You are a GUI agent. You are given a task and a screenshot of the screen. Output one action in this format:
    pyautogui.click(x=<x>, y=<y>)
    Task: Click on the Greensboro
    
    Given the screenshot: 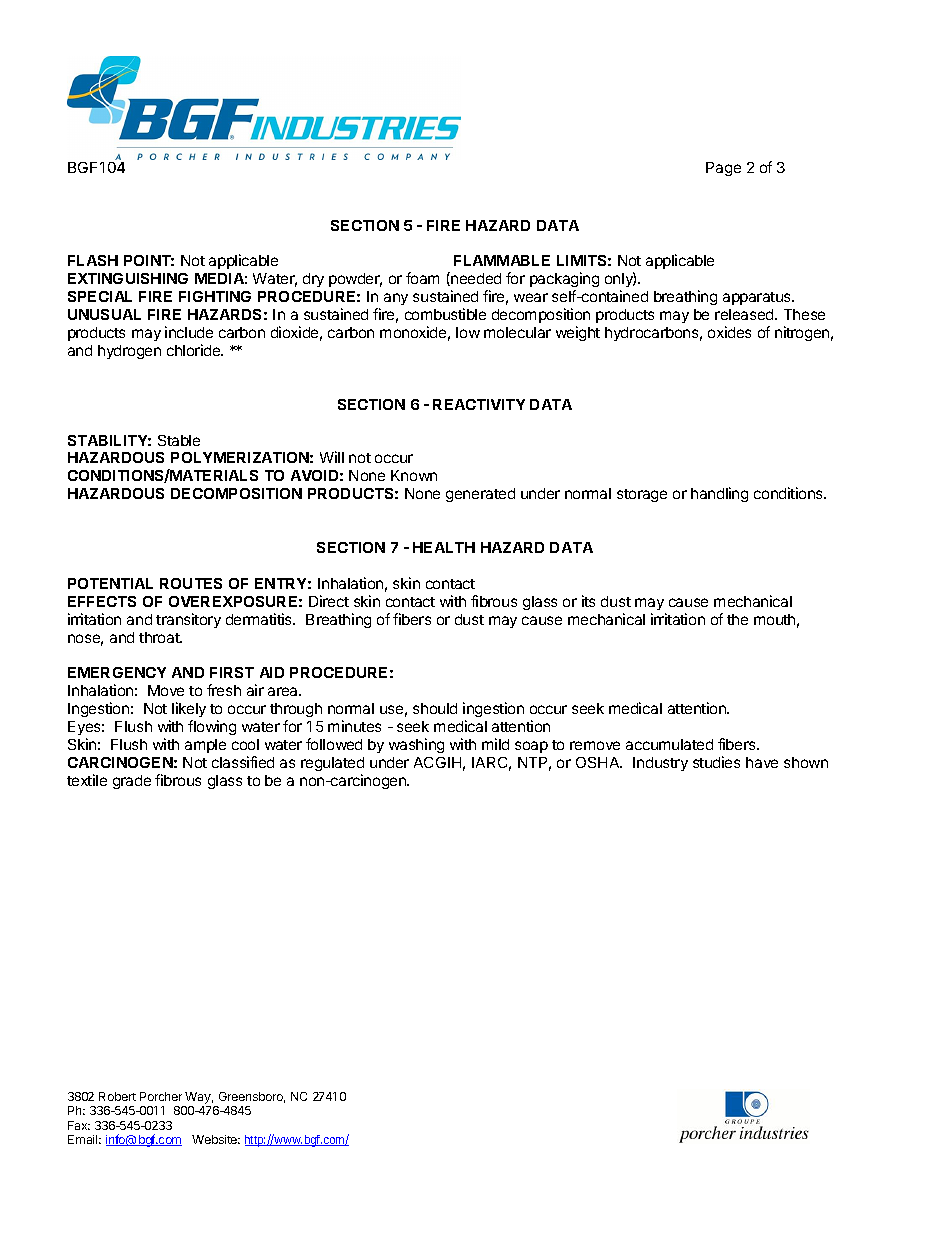 What is the action you would take?
    pyautogui.click(x=252, y=1097)
